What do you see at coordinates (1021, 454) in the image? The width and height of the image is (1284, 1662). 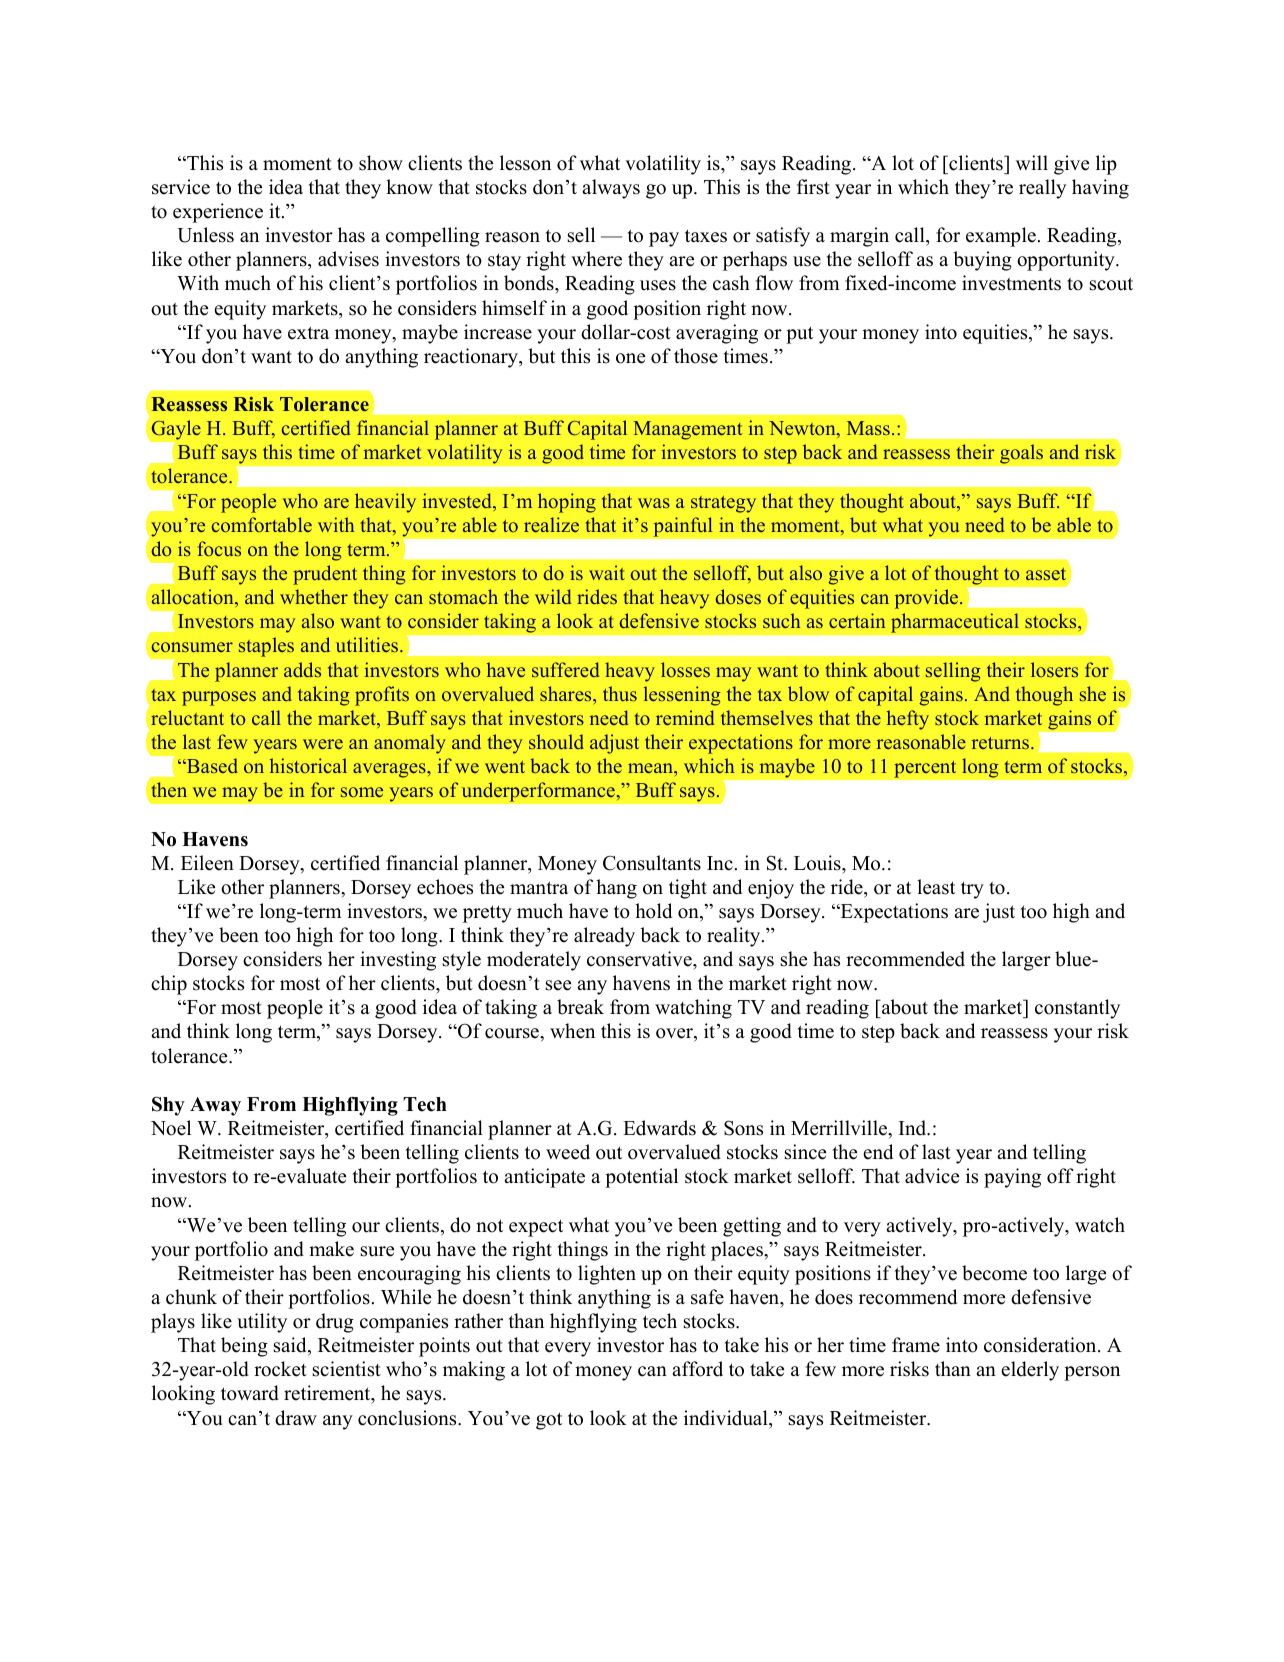 I see `goals` at bounding box center [1021, 454].
